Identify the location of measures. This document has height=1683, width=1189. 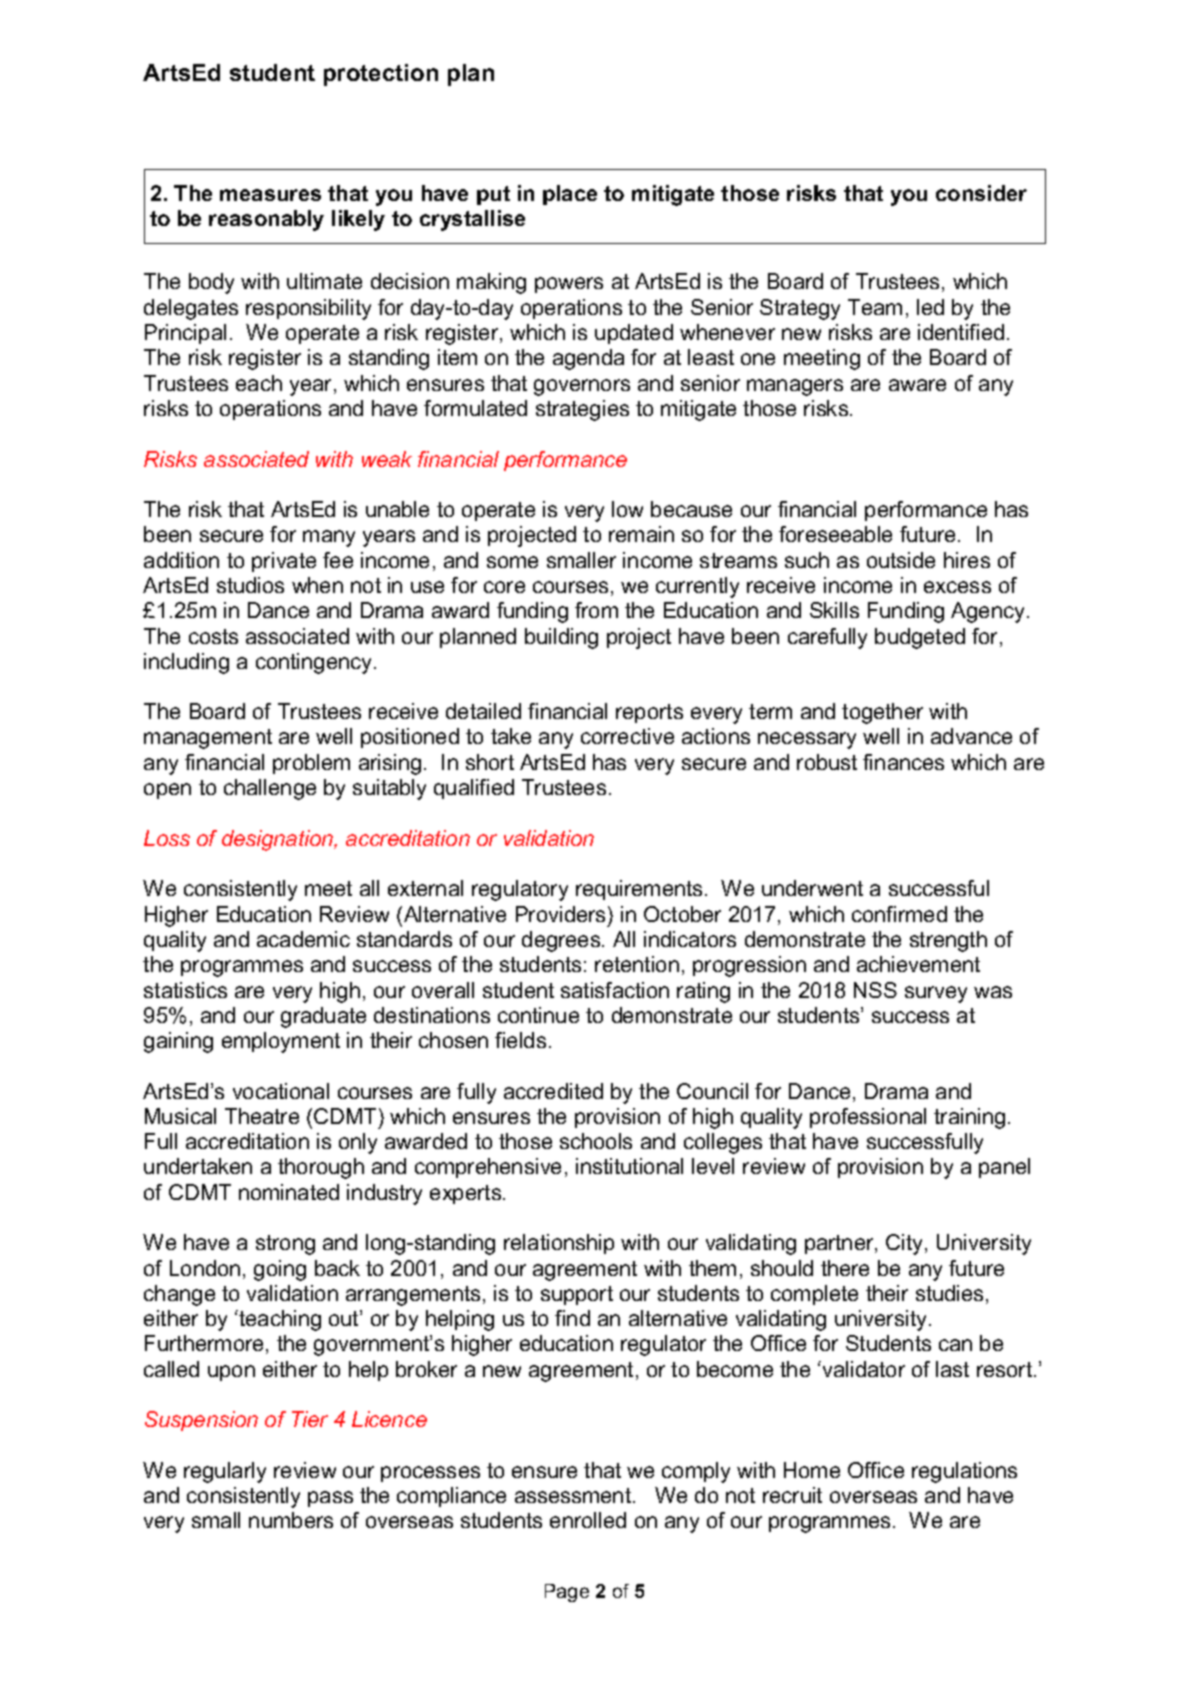
(270, 195).
